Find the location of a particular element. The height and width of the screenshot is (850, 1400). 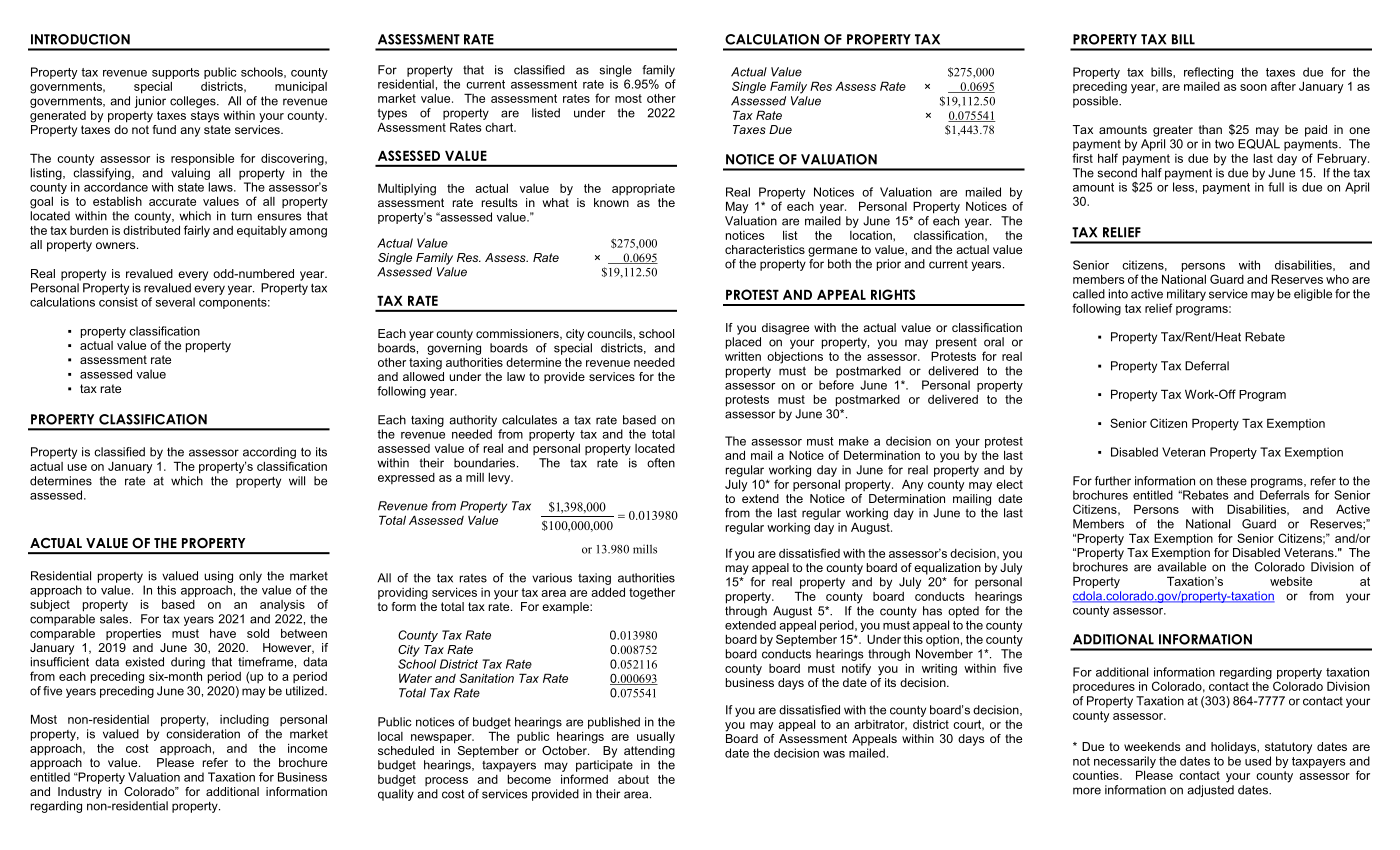

supports is located at coordinates (176, 73).
